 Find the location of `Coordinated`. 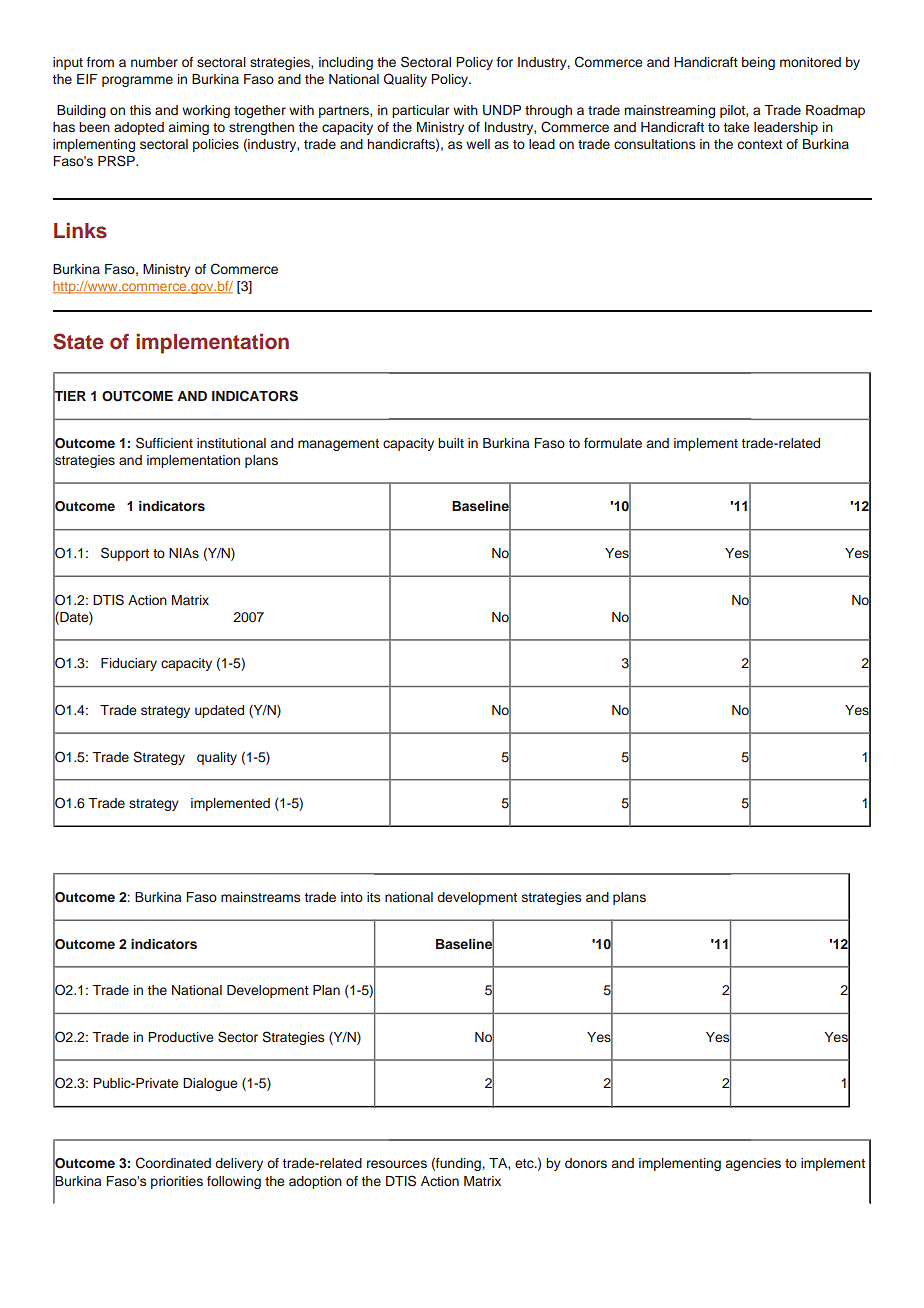

Coordinated is located at coordinates (173, 1163).
